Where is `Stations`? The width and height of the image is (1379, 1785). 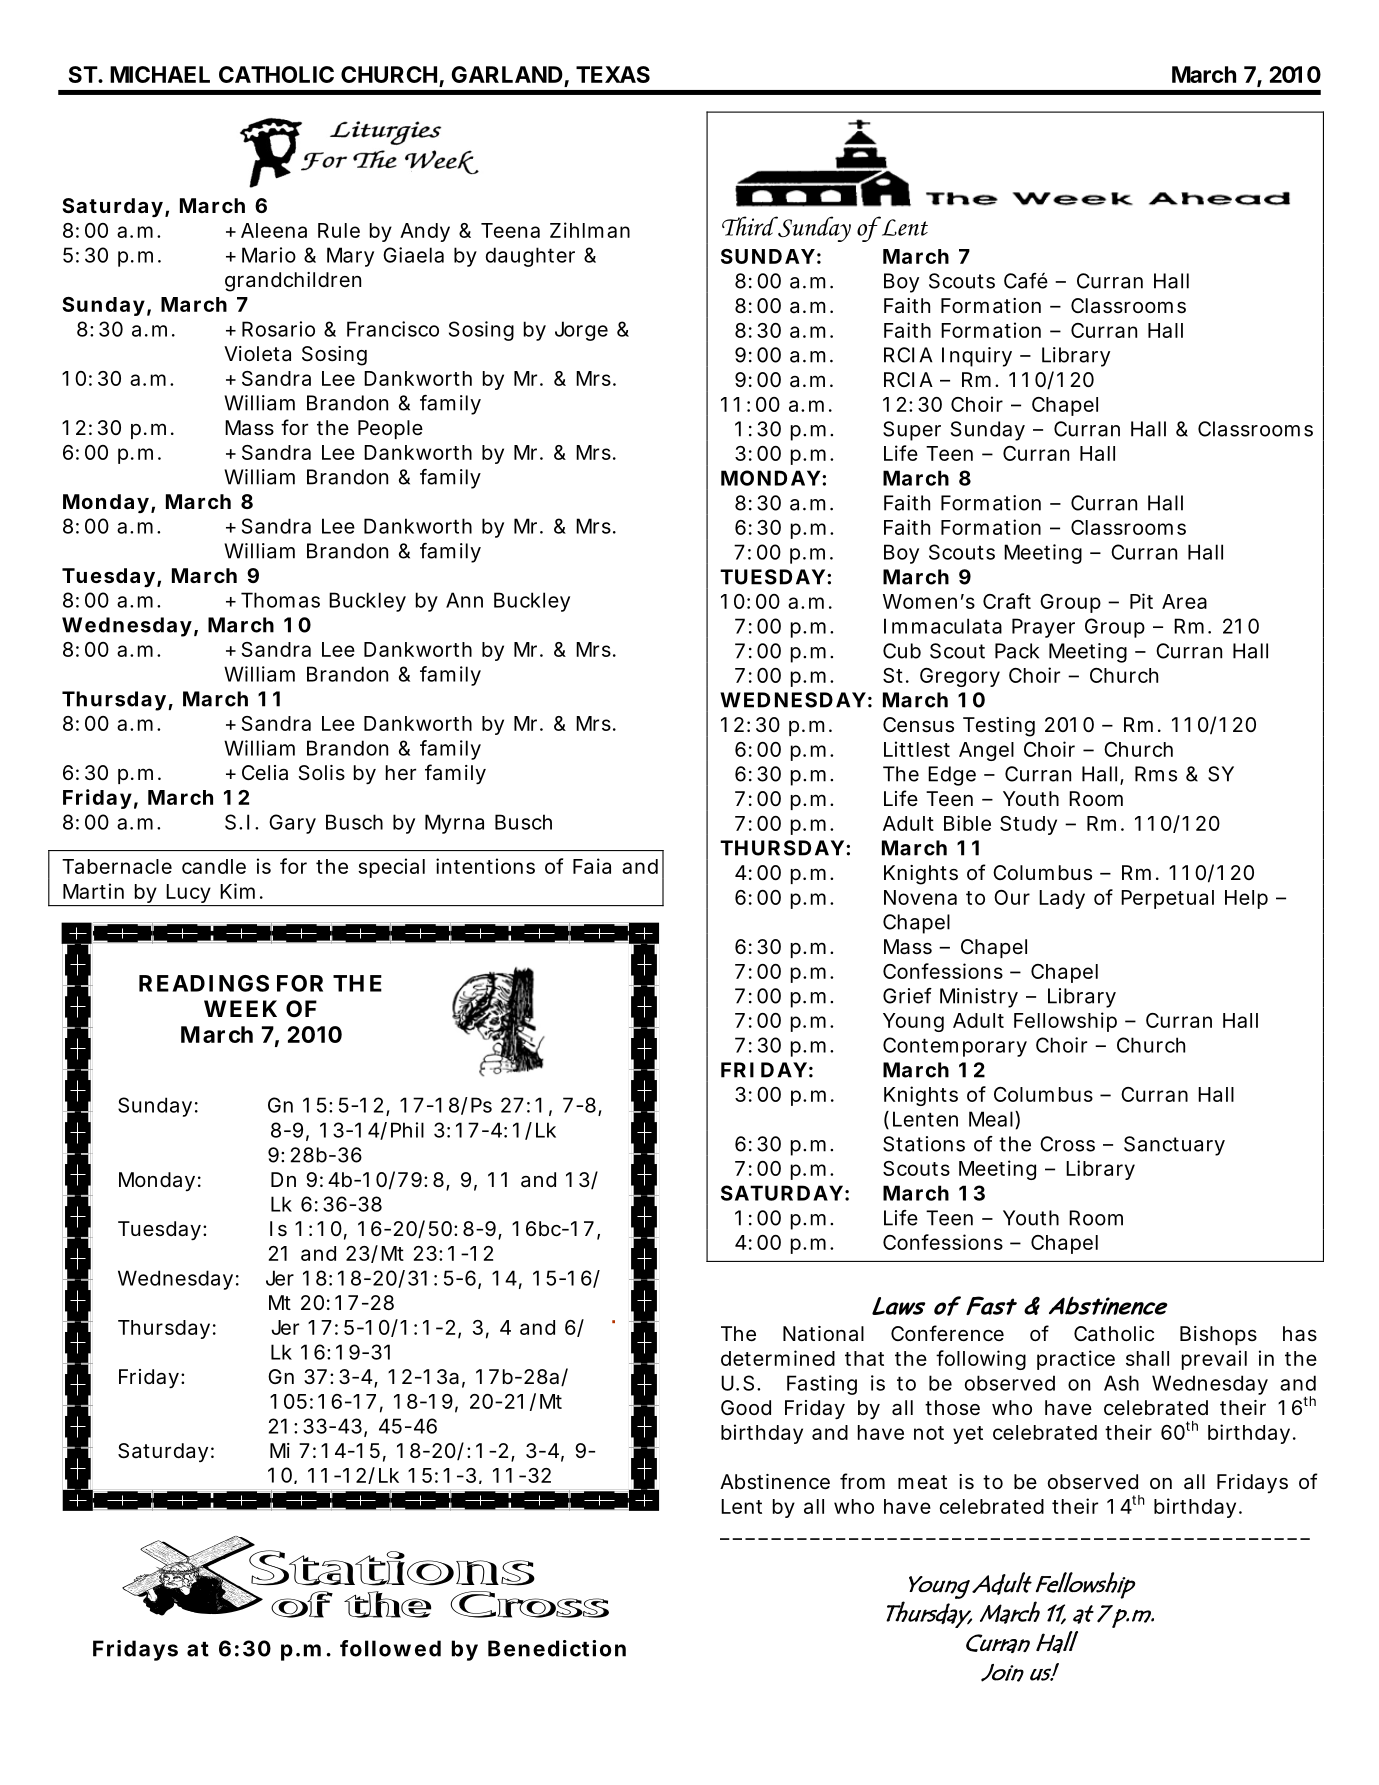
Stations is located at coordinates (924, 1144).
